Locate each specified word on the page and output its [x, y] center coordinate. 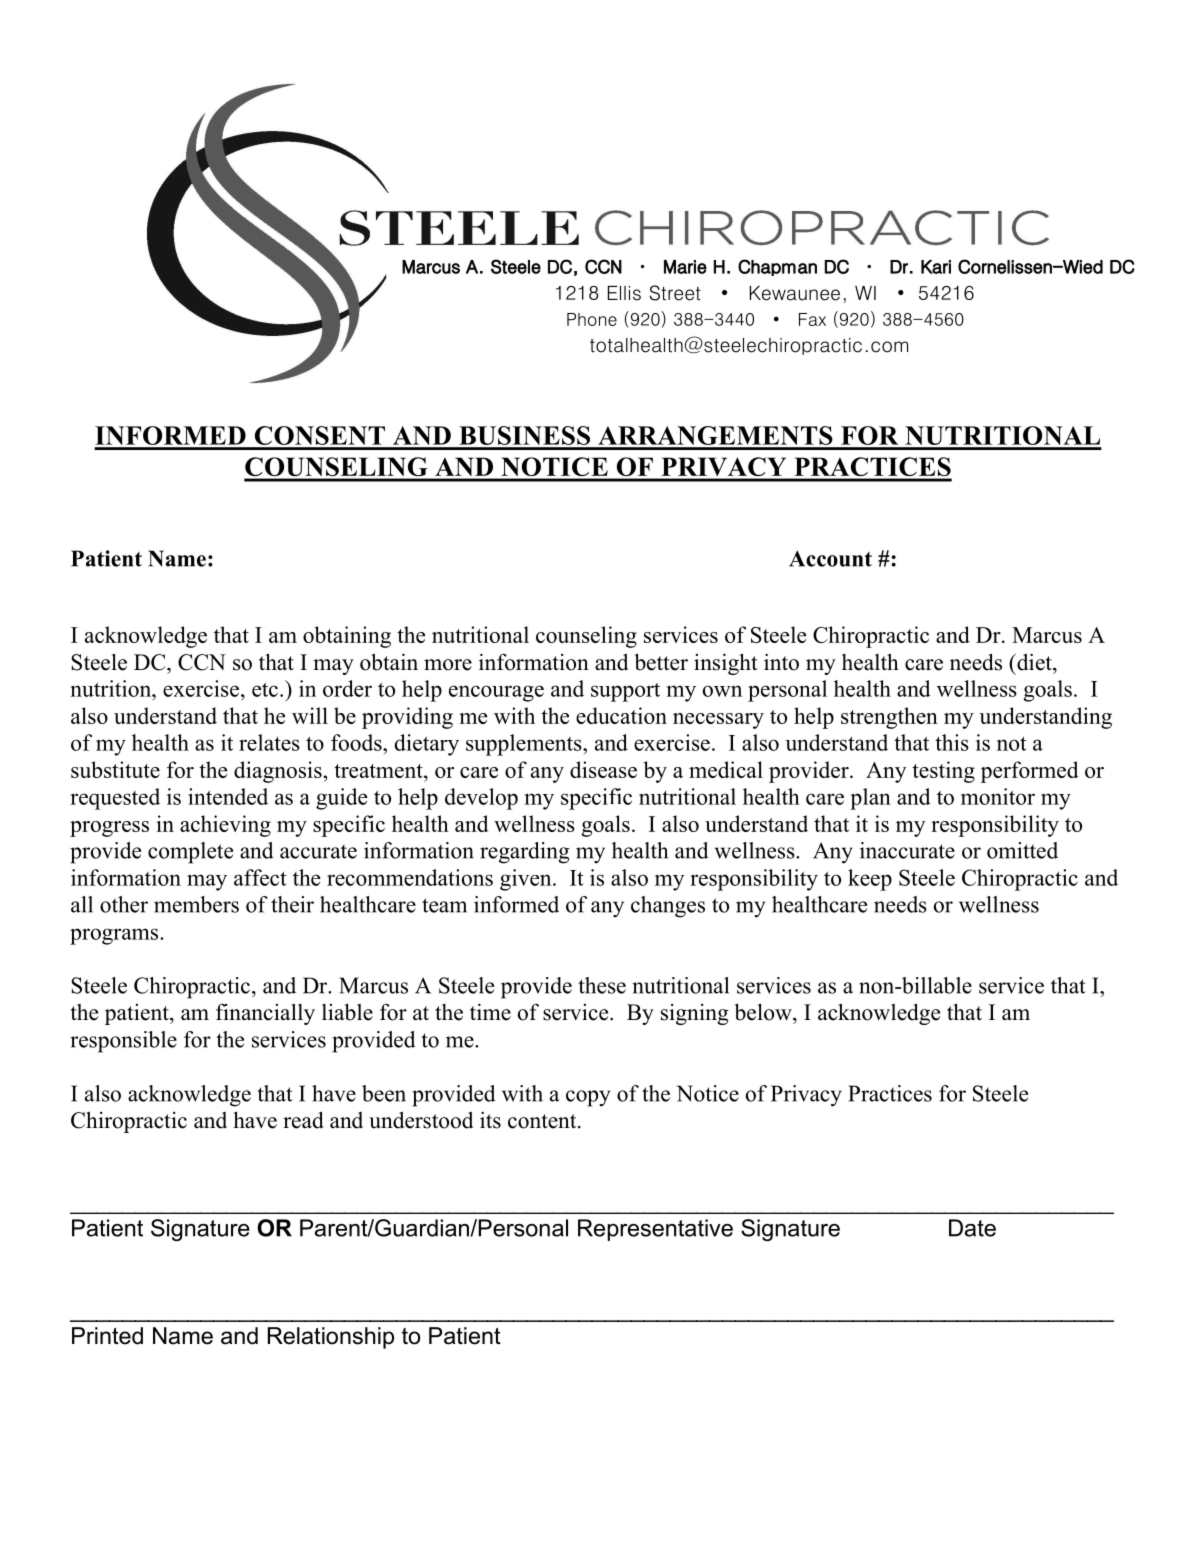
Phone [592, 319]
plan [870, 799]
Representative [655, 1230]
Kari [936, 267]
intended [228, 796]
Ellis [624, 293]
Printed [107, 1336]
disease [603, 769]
